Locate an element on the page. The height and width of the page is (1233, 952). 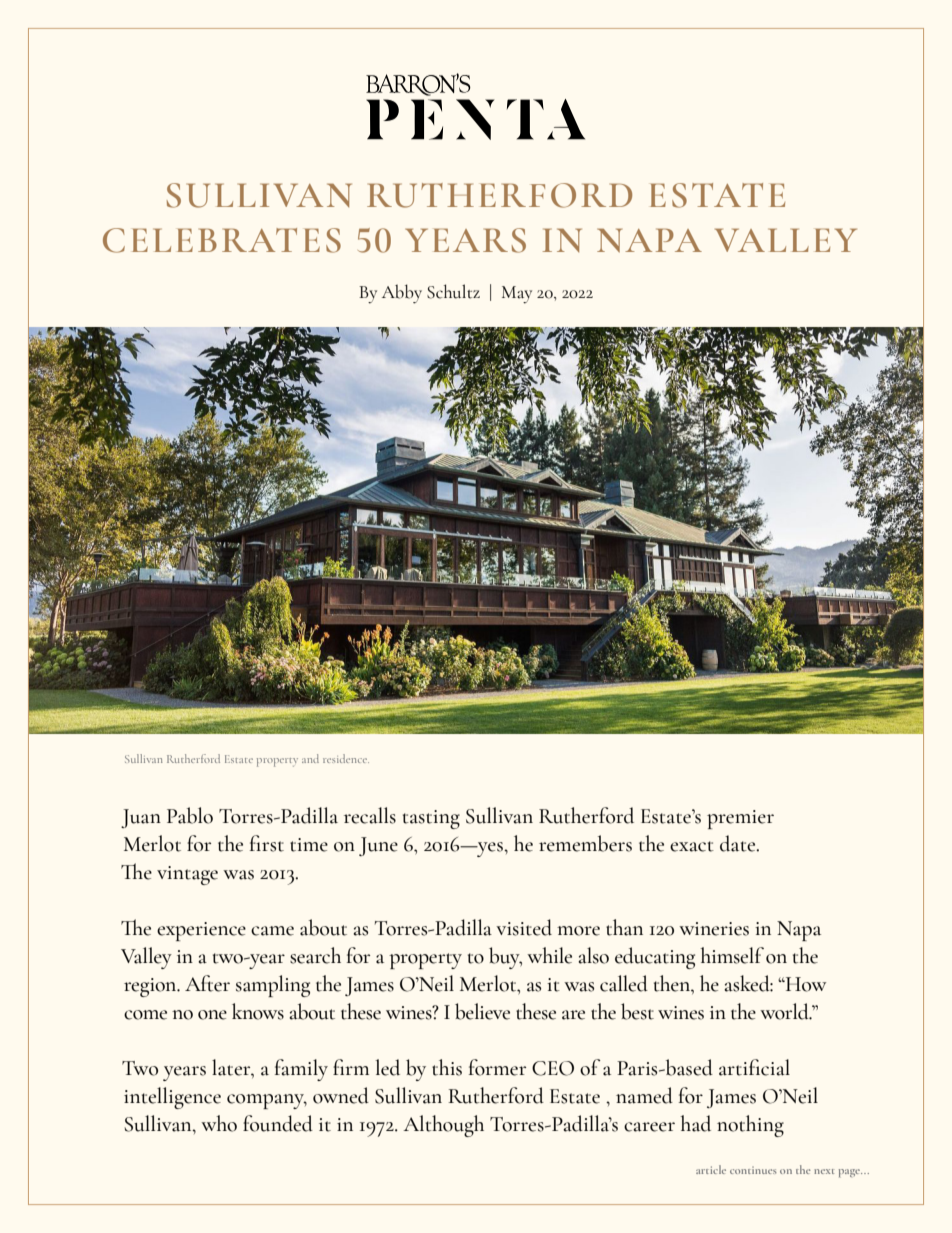
wineries is located at coordinates (714, 929).
